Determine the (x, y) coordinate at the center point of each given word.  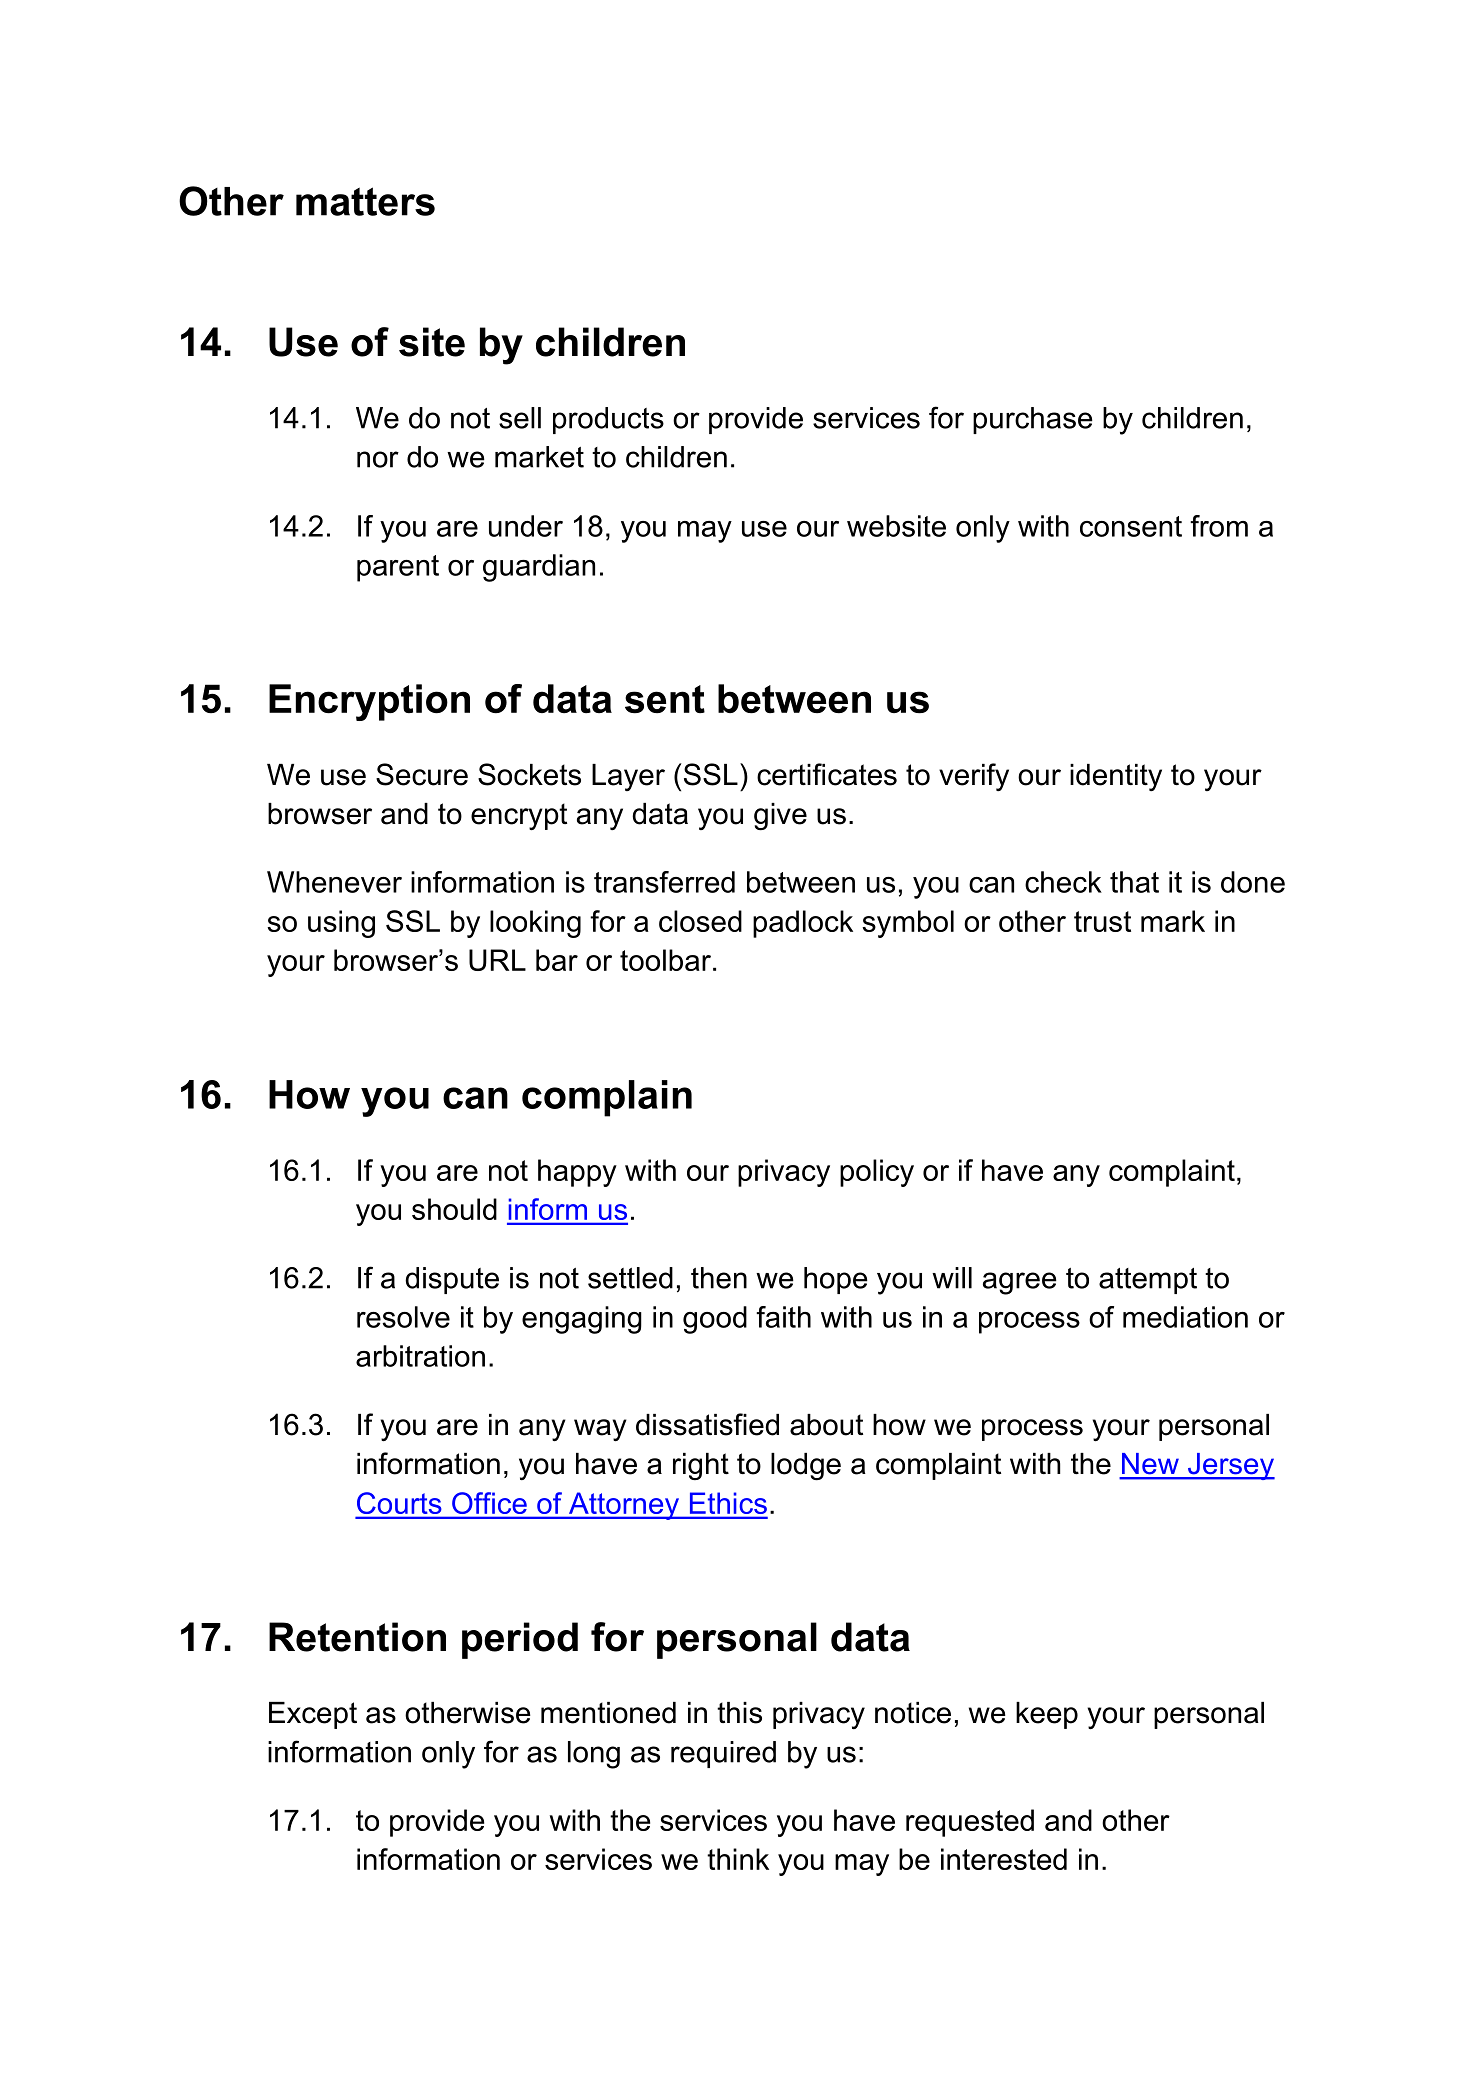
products (608, 420)
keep (1047, 1715)
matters (365, 201)
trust (1102, 921)
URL (497, 960)
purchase (1033, 420)
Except (313, 1715)
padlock (803, 924)
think (738, 1859)
